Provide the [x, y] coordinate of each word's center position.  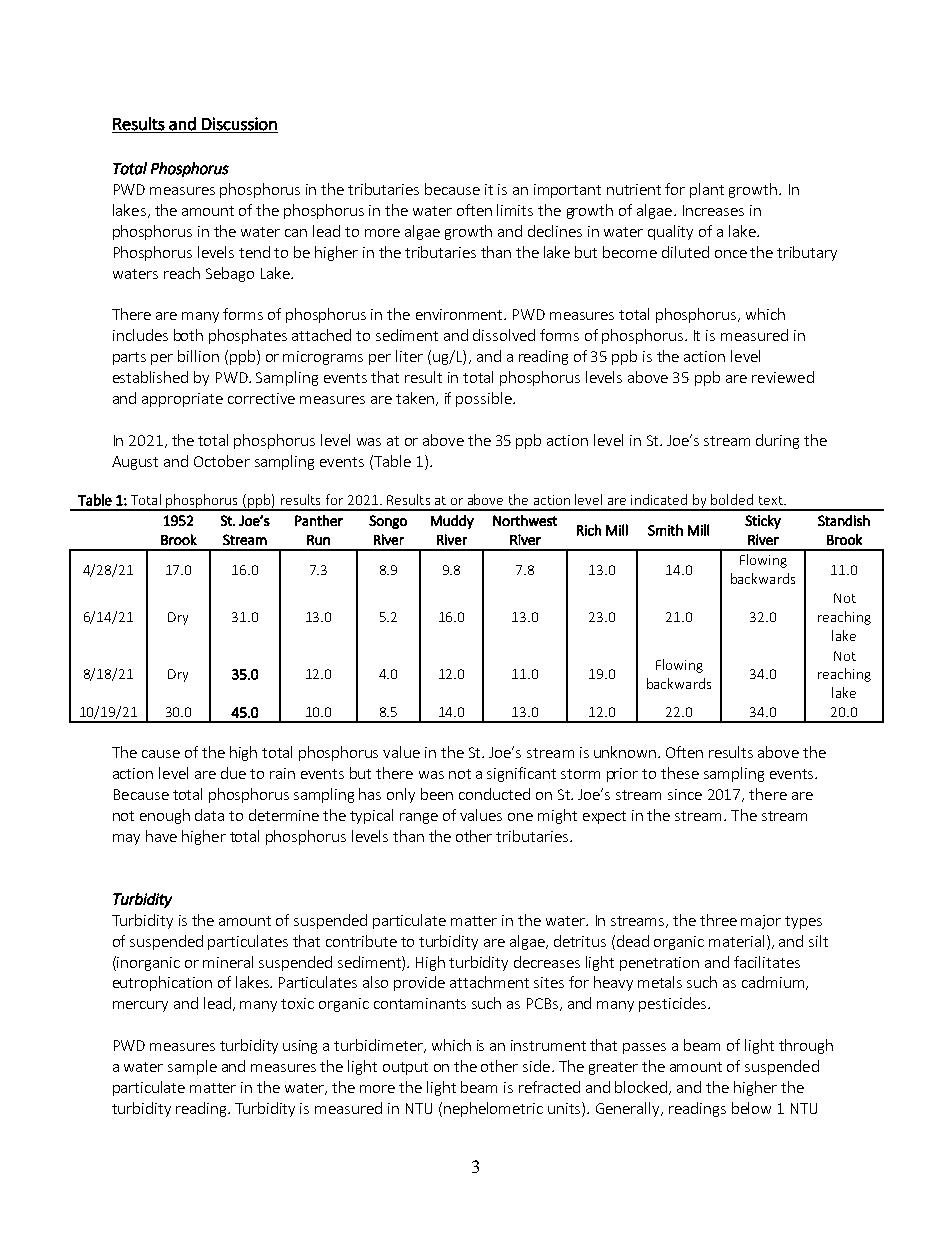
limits [515, 210]
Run [318, 540]
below [751, 1108]
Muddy [452, 522]
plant [707, 190]
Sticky [763, 522]
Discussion [239, 124]
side [536, 1066]
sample [192, 1067]
